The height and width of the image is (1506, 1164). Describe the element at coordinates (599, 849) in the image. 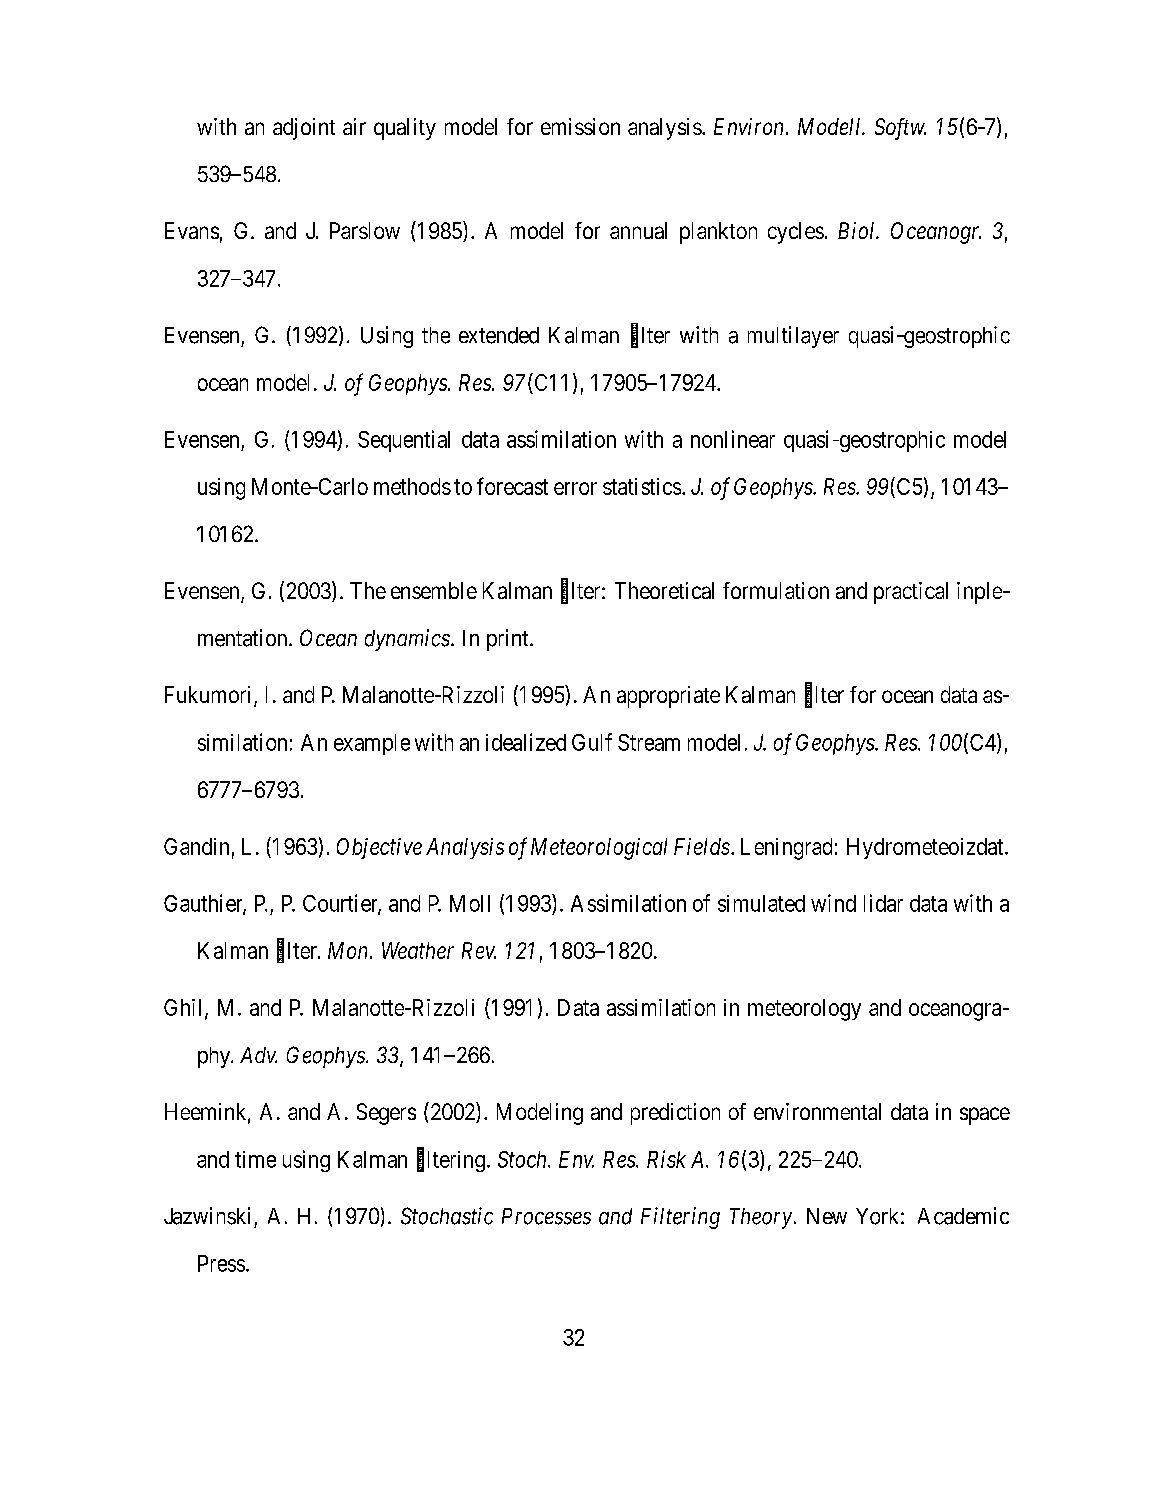

I see `Meteorological` at that location.
